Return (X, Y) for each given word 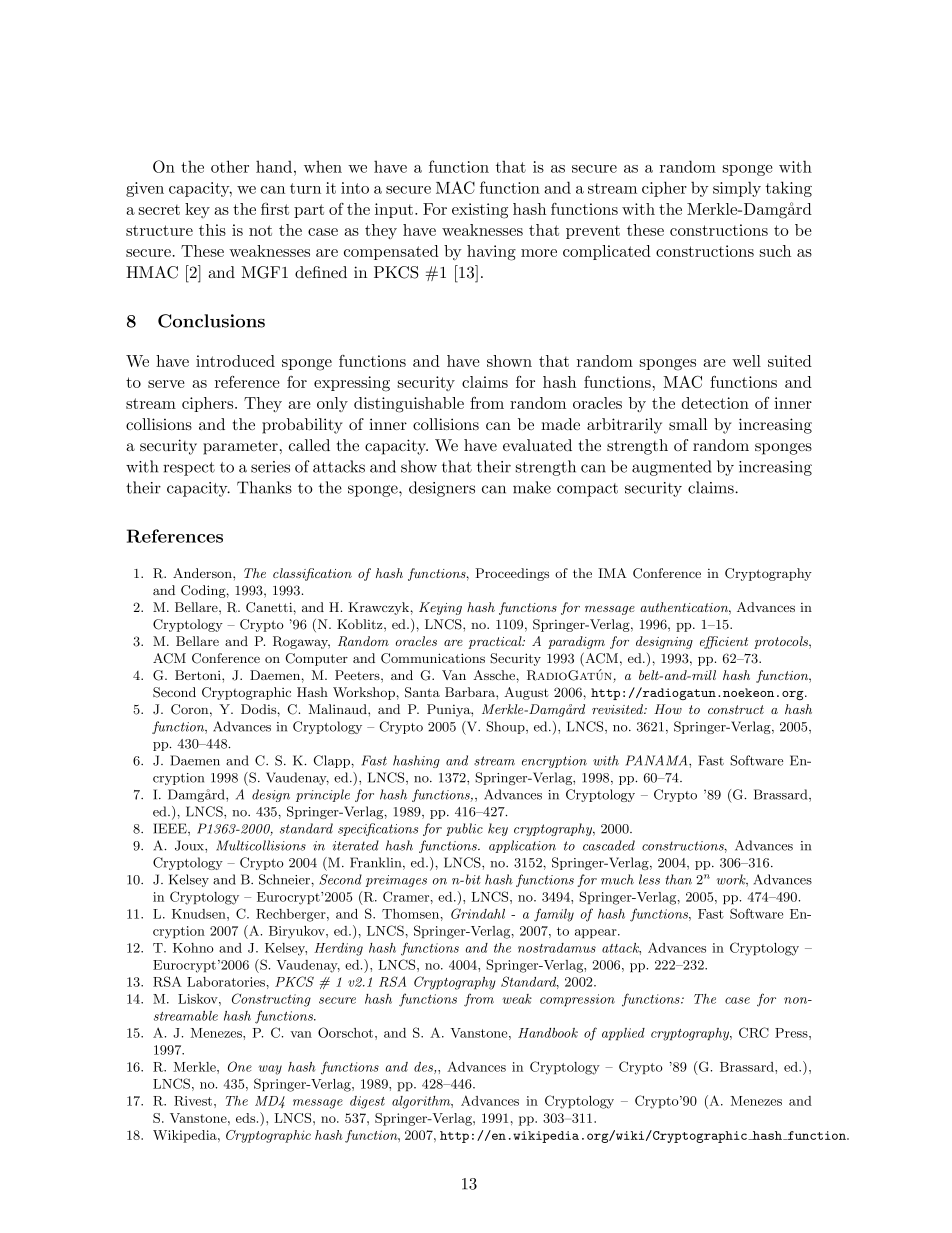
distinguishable (409, 405)
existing (480, 211)
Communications (433, 658)
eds (247, 1118)
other (230, 166)
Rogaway (301, 642)
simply (737, 189)
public (464, 829)
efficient (724, 642)
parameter (240, 447)
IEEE (171, 829)
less (649, 879)
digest (367, 1102)
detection (715, 403)
